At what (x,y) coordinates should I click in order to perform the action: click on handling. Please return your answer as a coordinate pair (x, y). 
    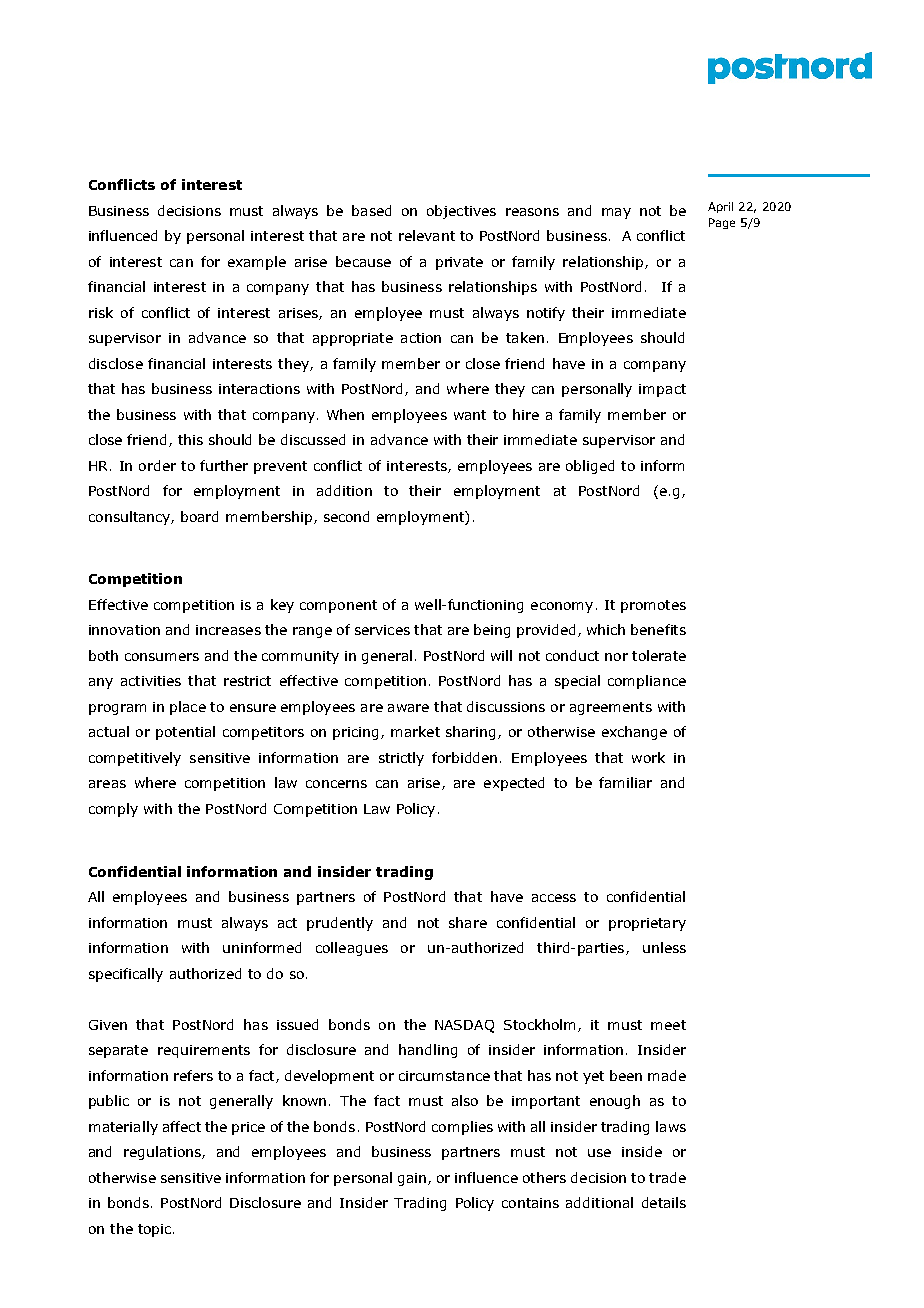
    Looking at the image, I should click on (428, 1051).
